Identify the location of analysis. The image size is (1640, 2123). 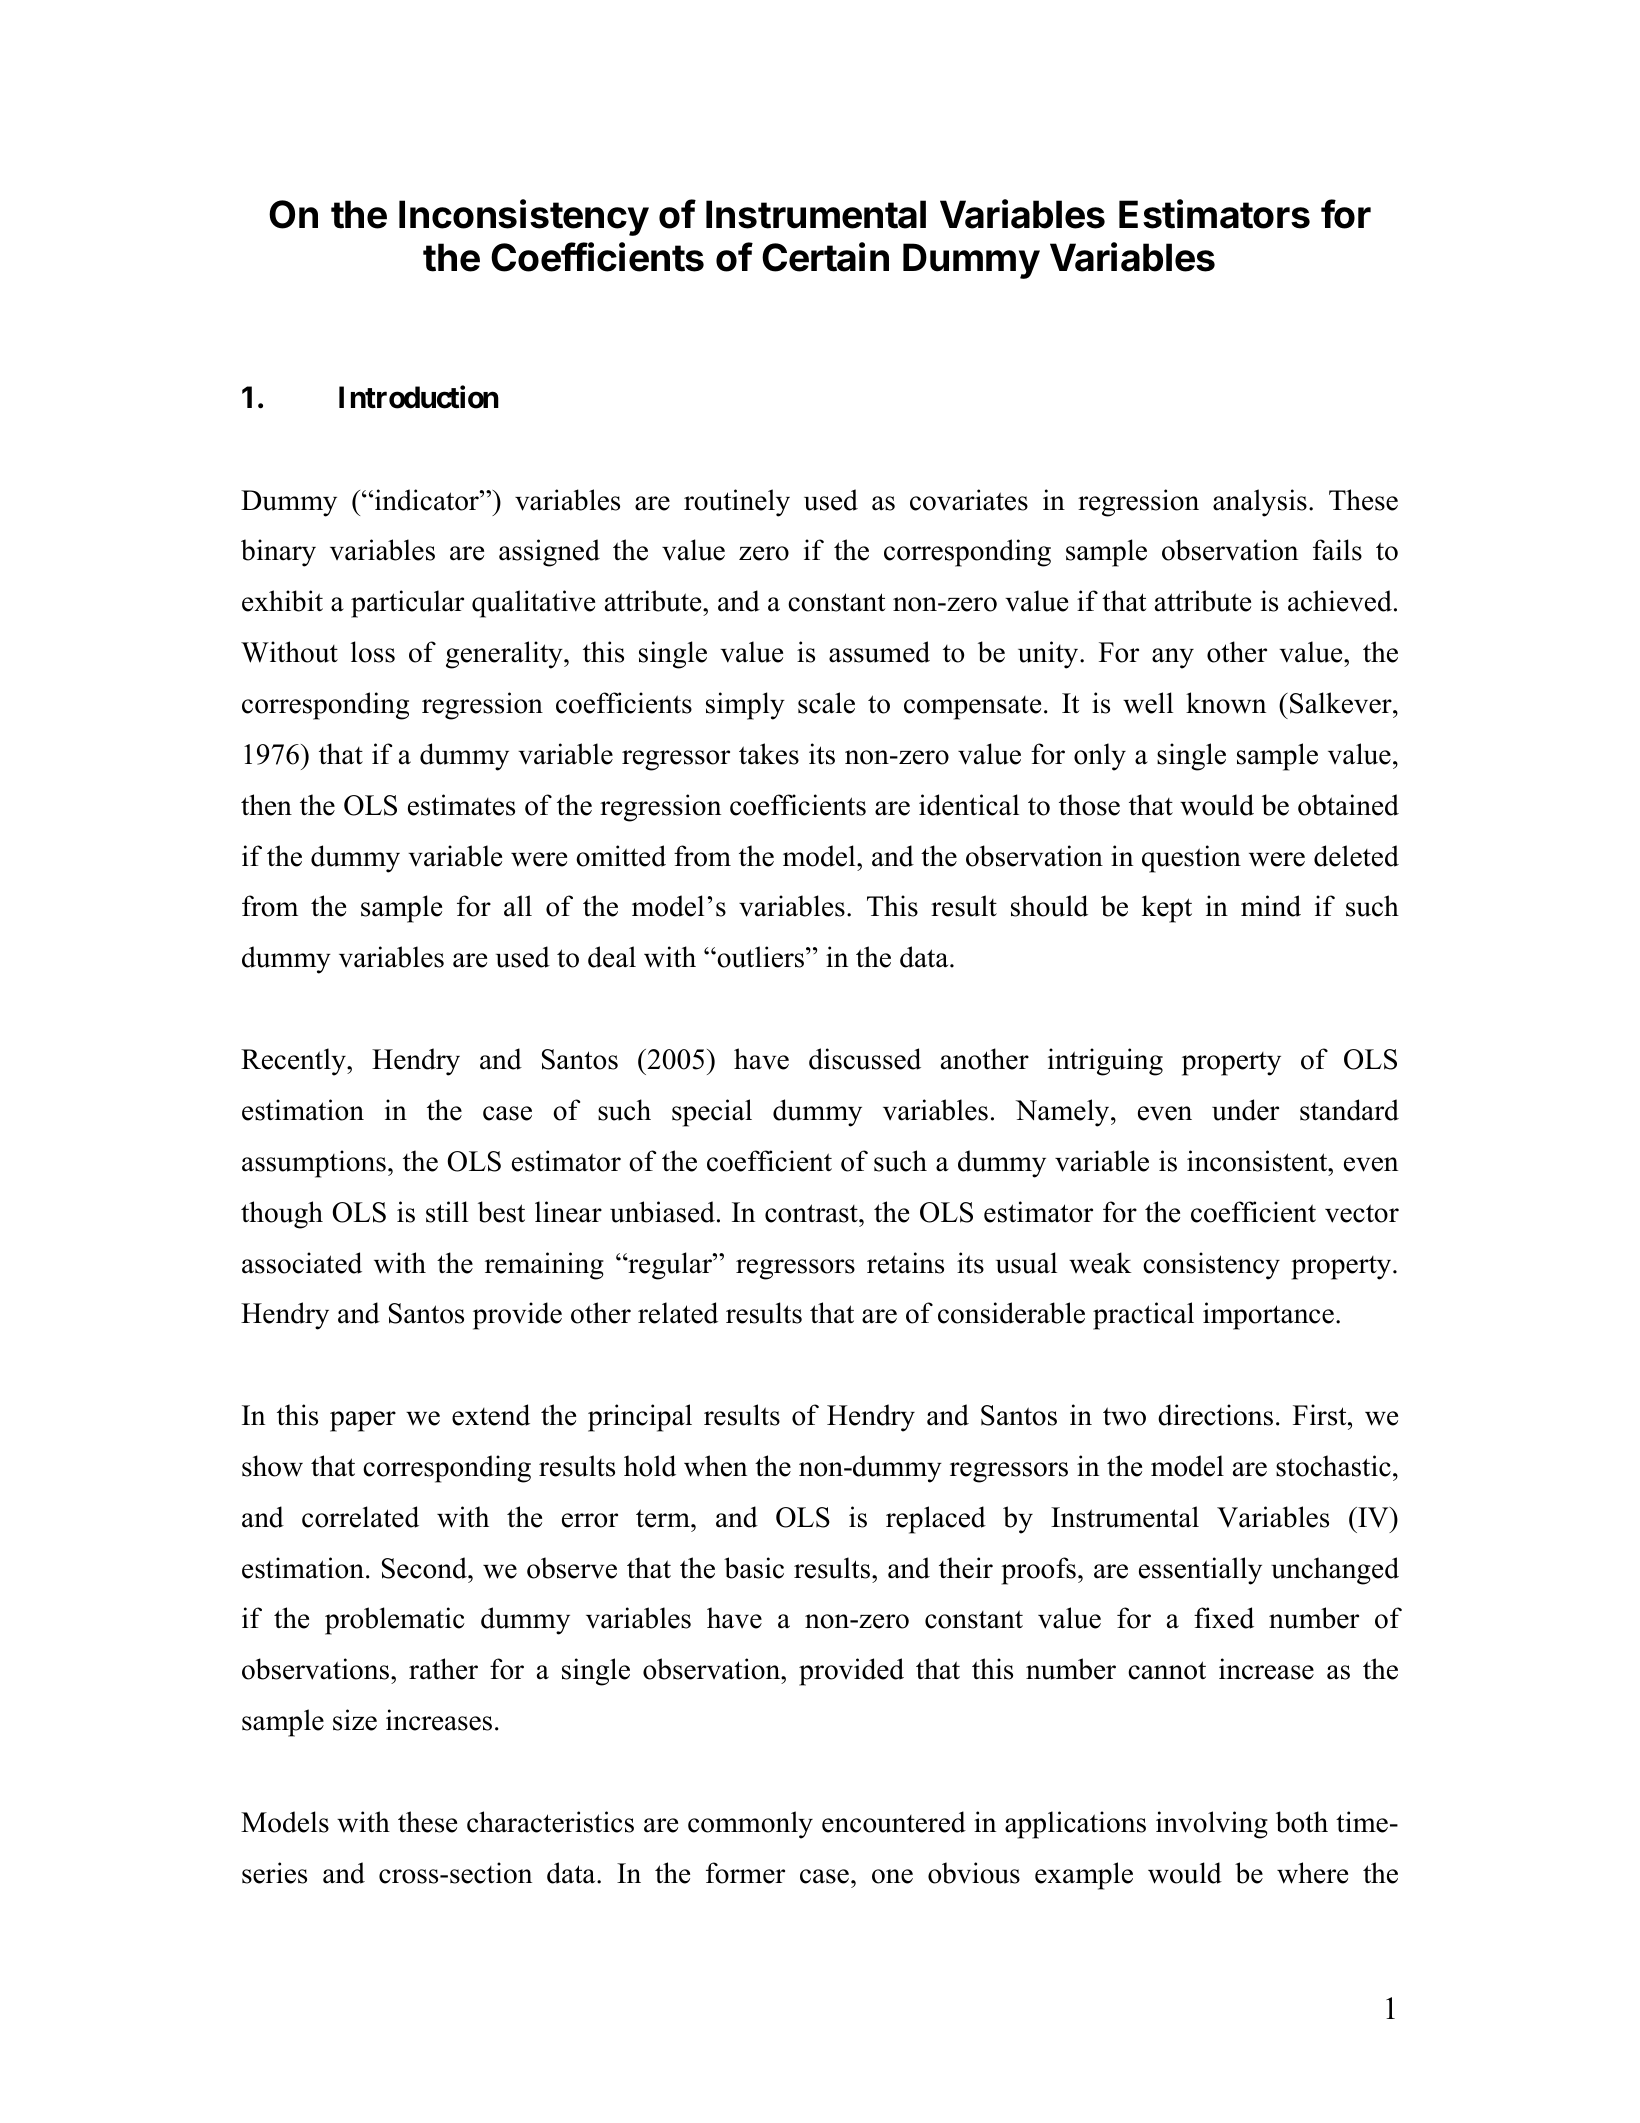
(1260, 503).
